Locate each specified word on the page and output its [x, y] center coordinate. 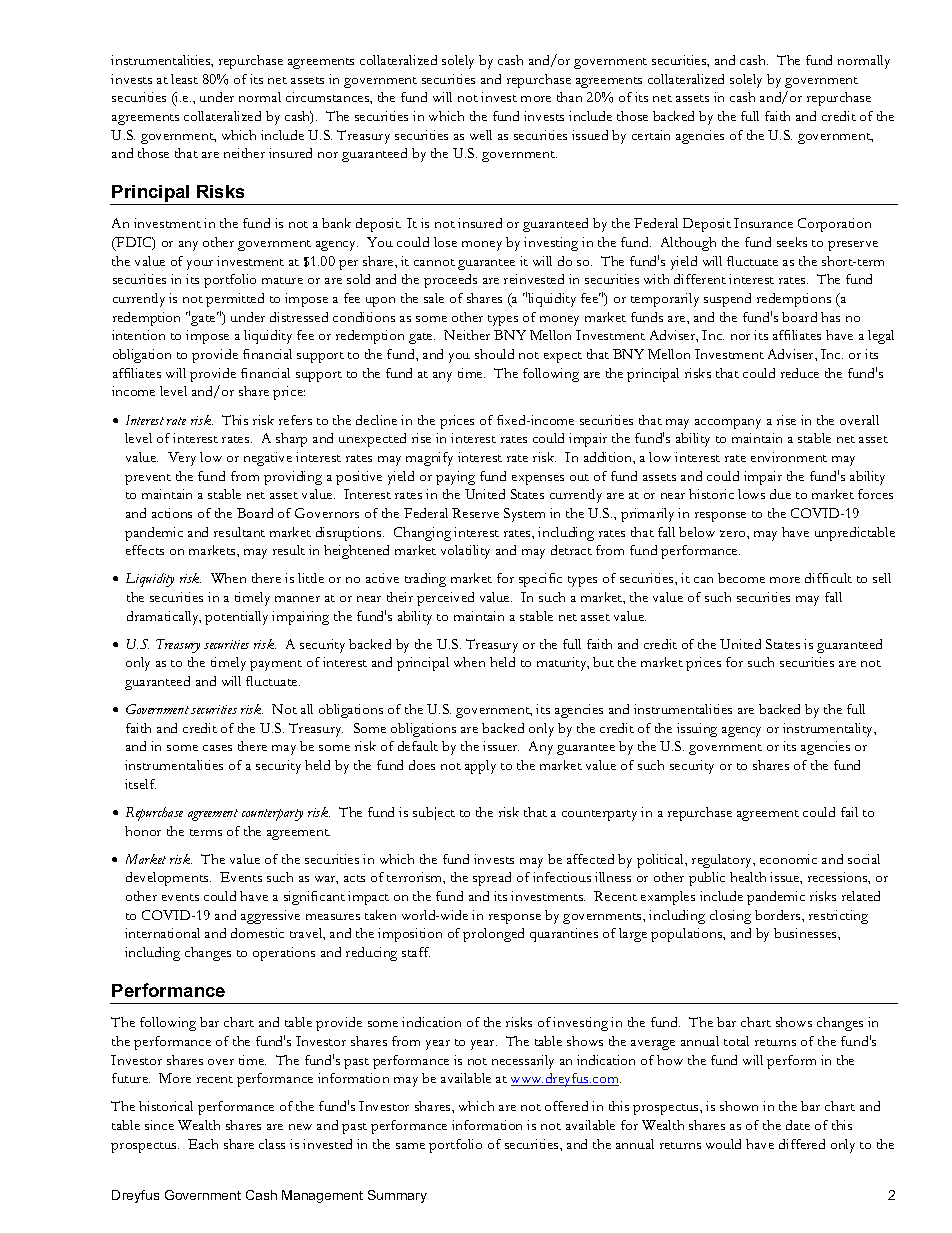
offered [566, 1106]
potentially [236, 618]
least [184, 79]
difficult [828, 578]
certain [651, 135]
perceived [445, 599]
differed [802, 1144]
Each [203, 1144]
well [481, 135]
